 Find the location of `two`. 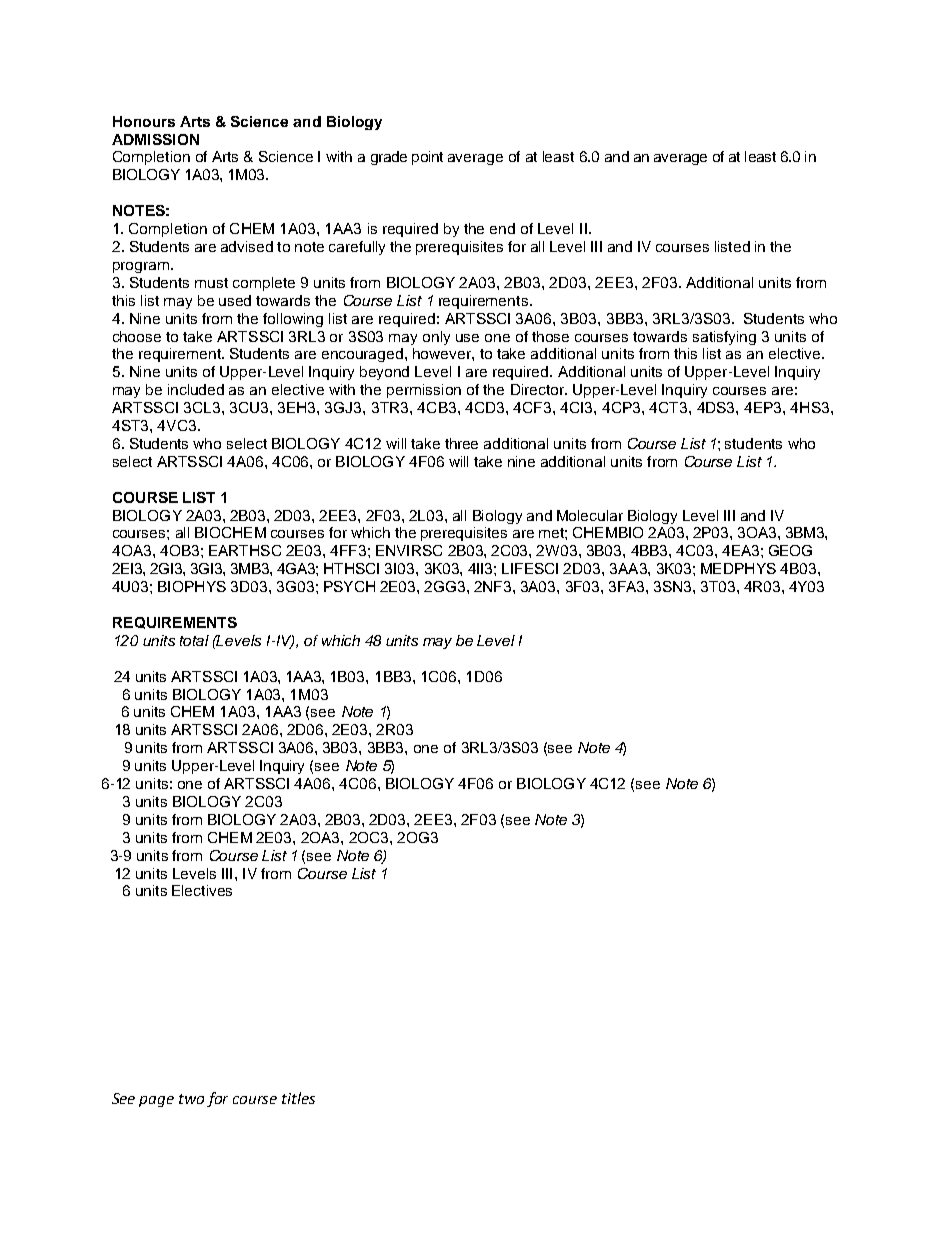

two is located at coordinates (191, 1099).
